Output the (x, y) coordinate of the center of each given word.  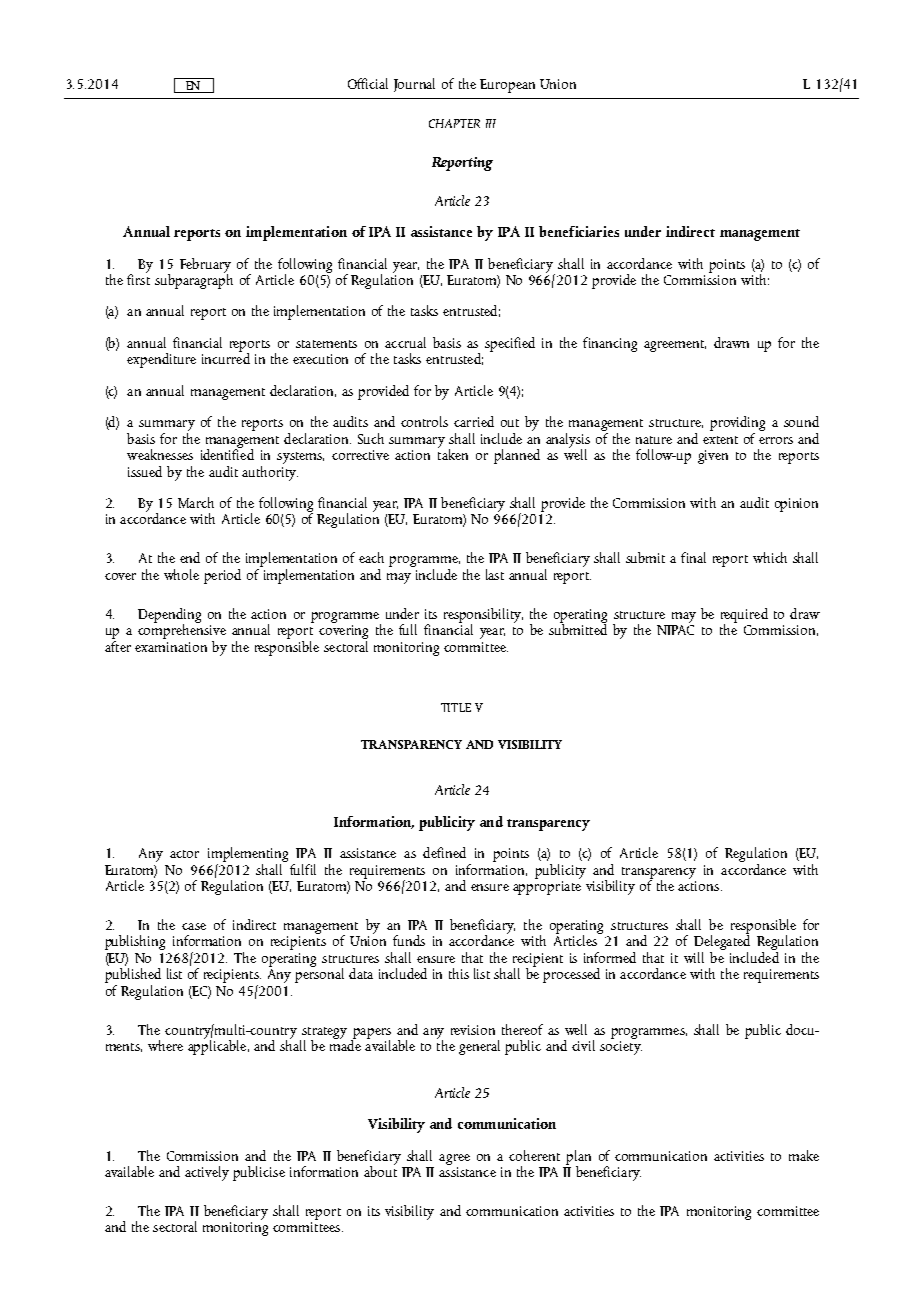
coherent (534, 1155)
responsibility (483, 616)
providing (737, 425)
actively (207, 1173)
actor (184, 854)
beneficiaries (579, 231)
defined (444, 852)
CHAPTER (454, 123)
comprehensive (182, 630)
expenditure (161, 360)
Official (368, 83)
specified (510, 344)
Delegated (722, 943)
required (744, 616)
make (804, 1155)
